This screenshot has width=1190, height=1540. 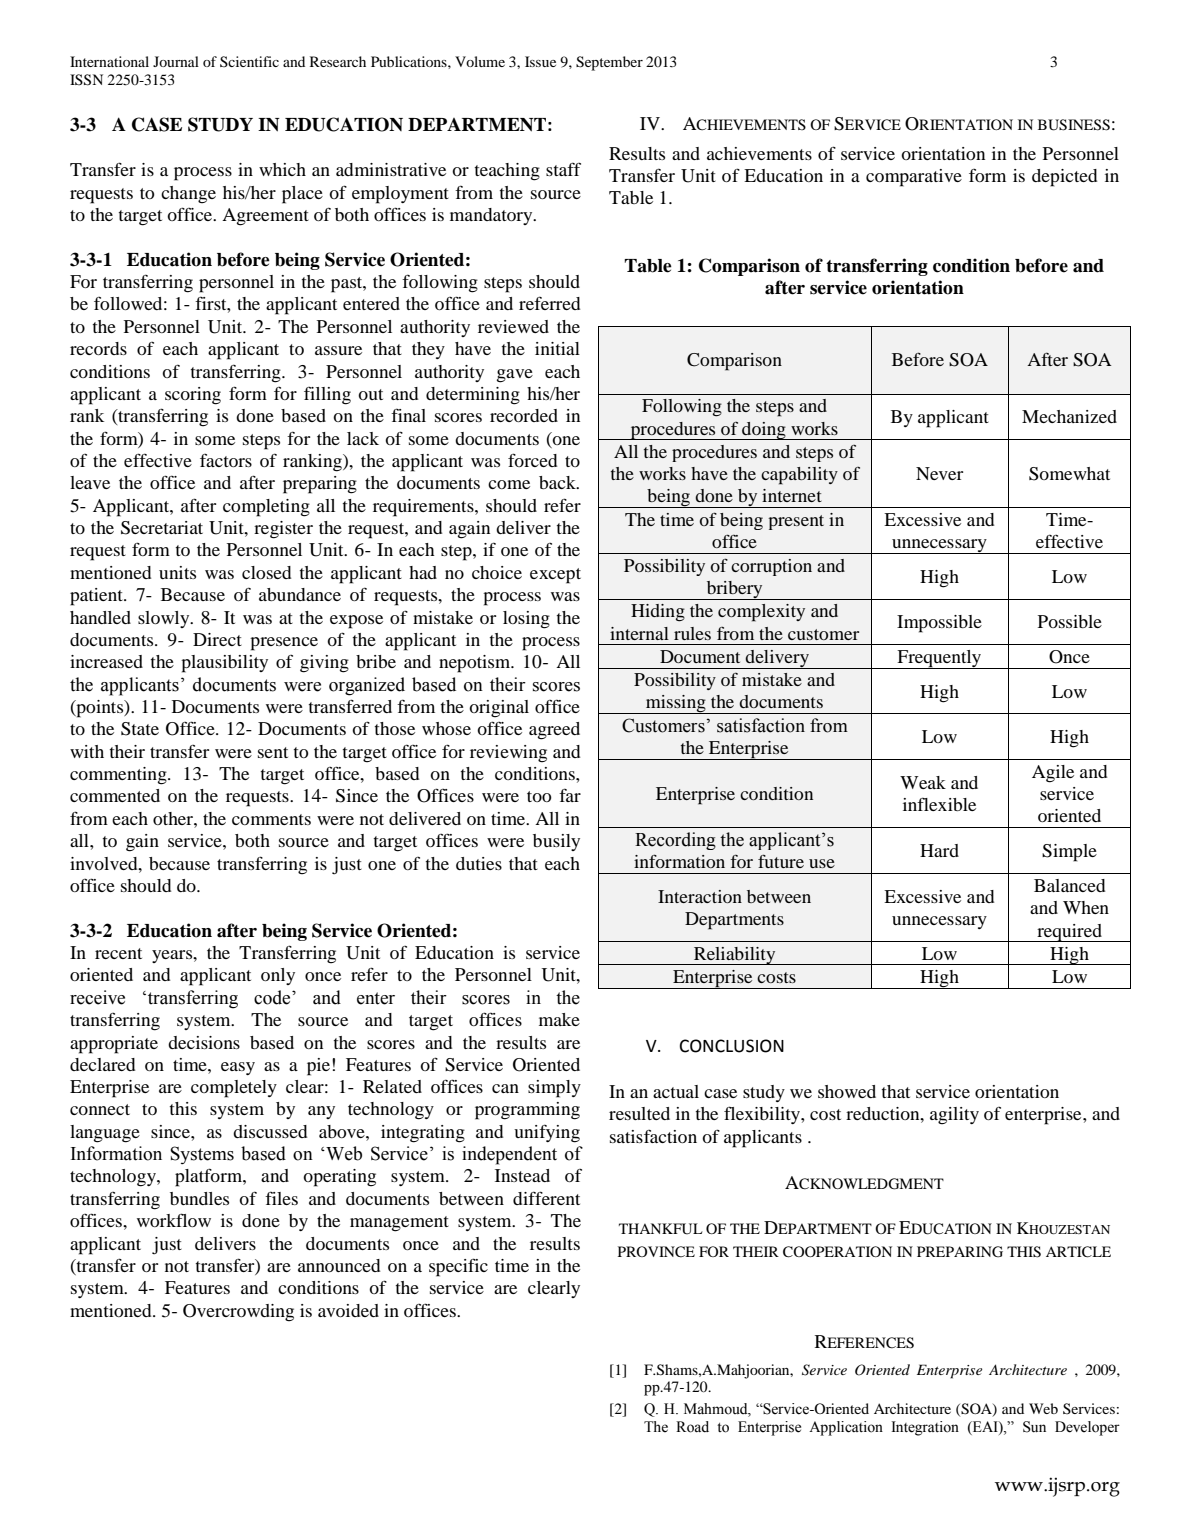 I want to click on Integration, so click(x=925, y=1428).
